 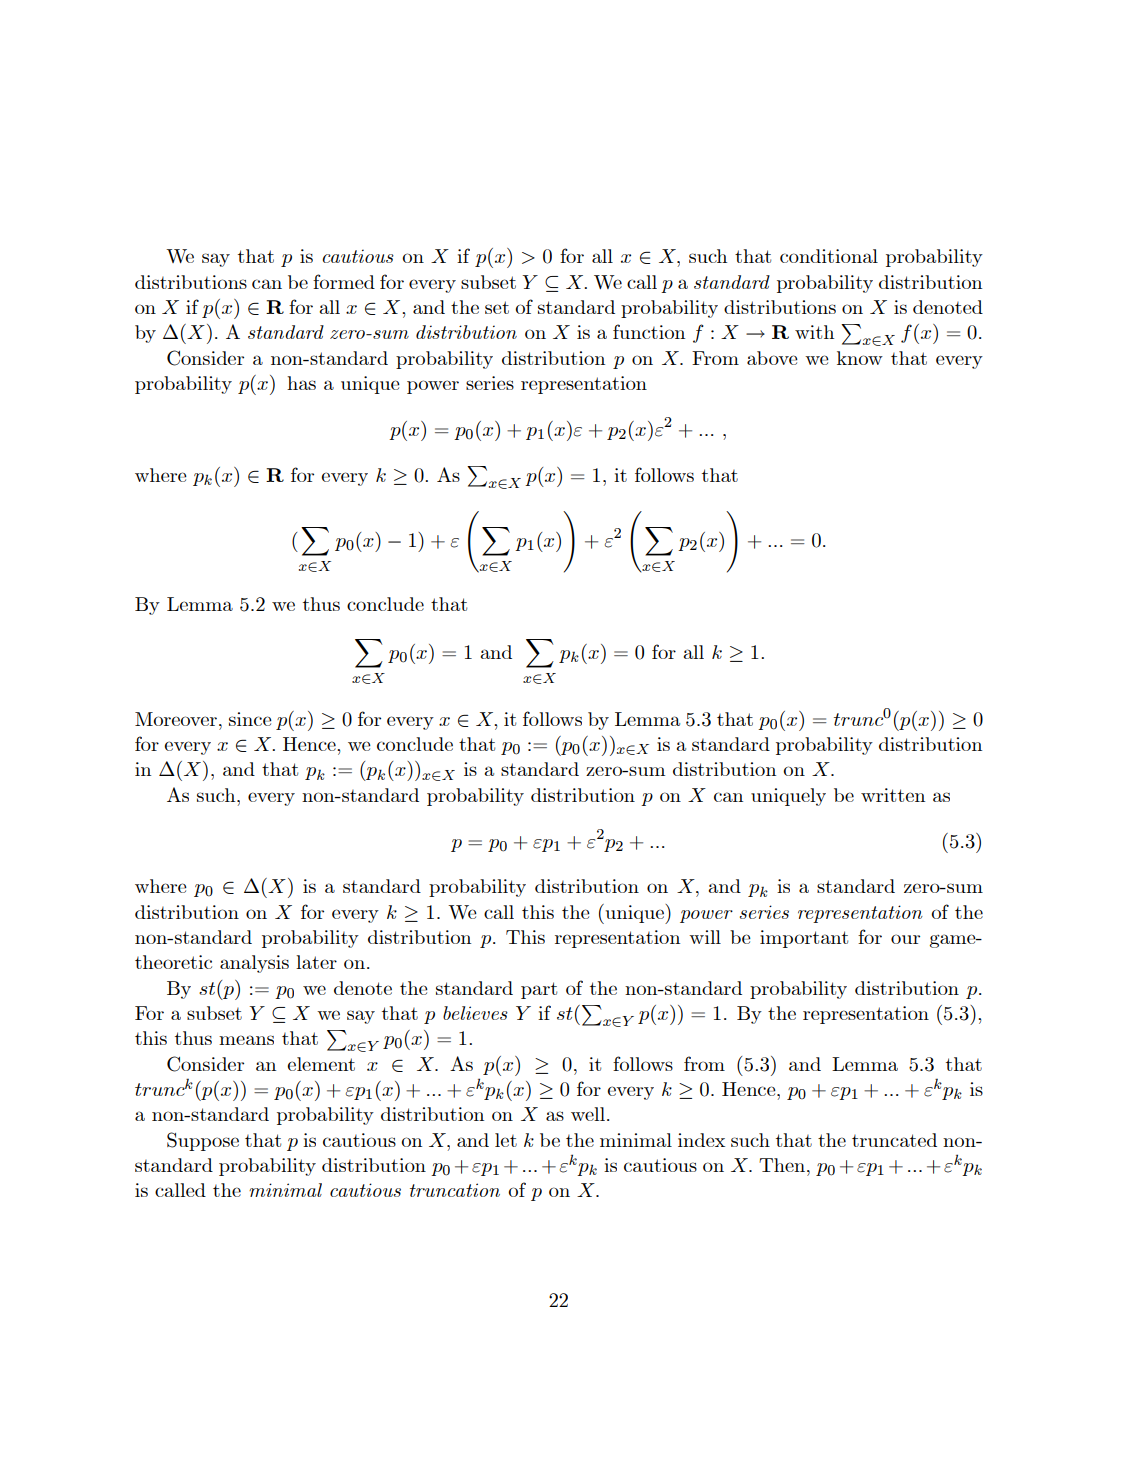 What do you see at coordinates (860, 358) in the screenshot?
I see `know` at bounding box center [860, 358].
